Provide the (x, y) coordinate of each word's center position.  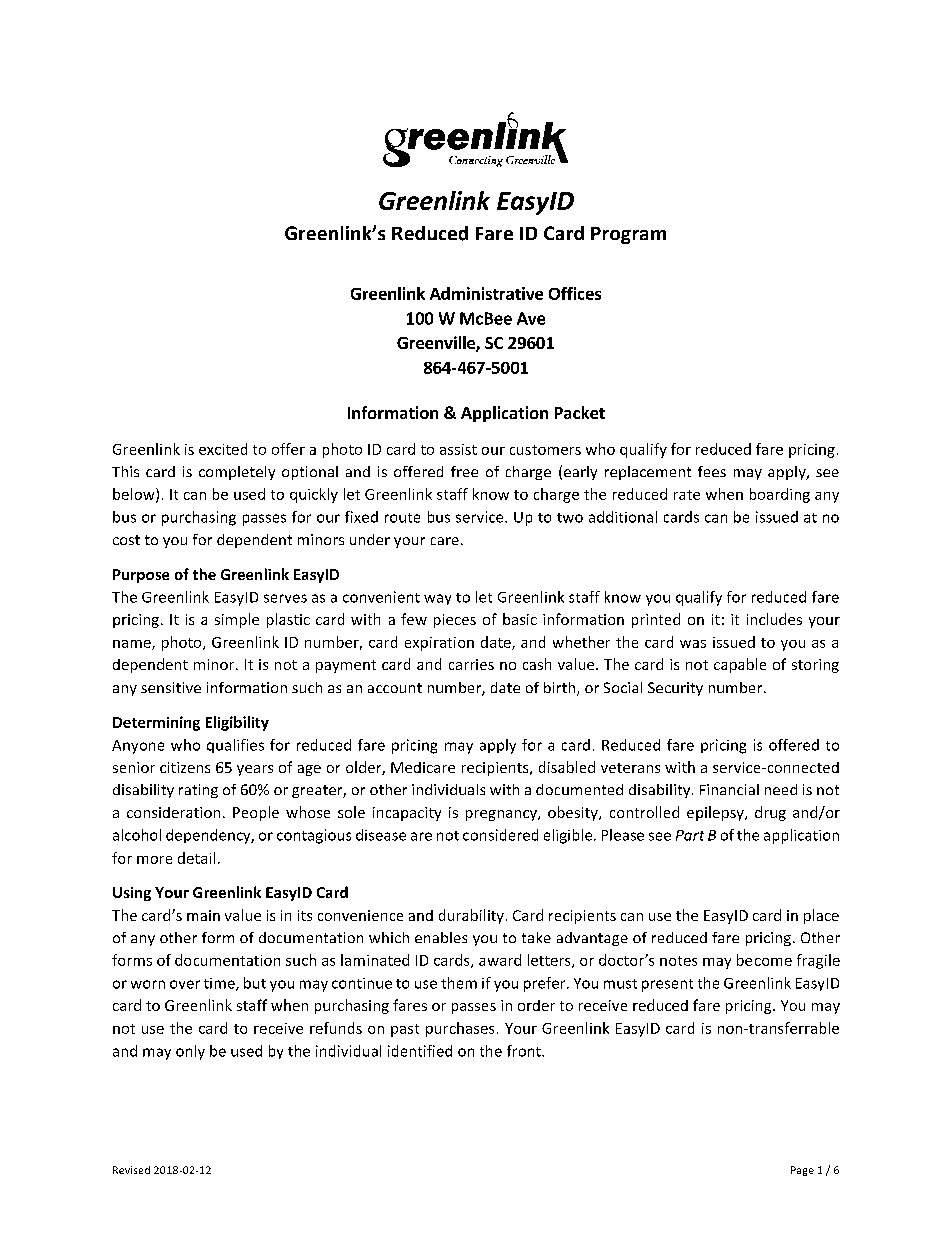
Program (628, 235)
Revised (131, 1170)
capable (740, 665)
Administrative (486, 293)
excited (223, 449)
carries (471, 664)
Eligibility (237, 723)
